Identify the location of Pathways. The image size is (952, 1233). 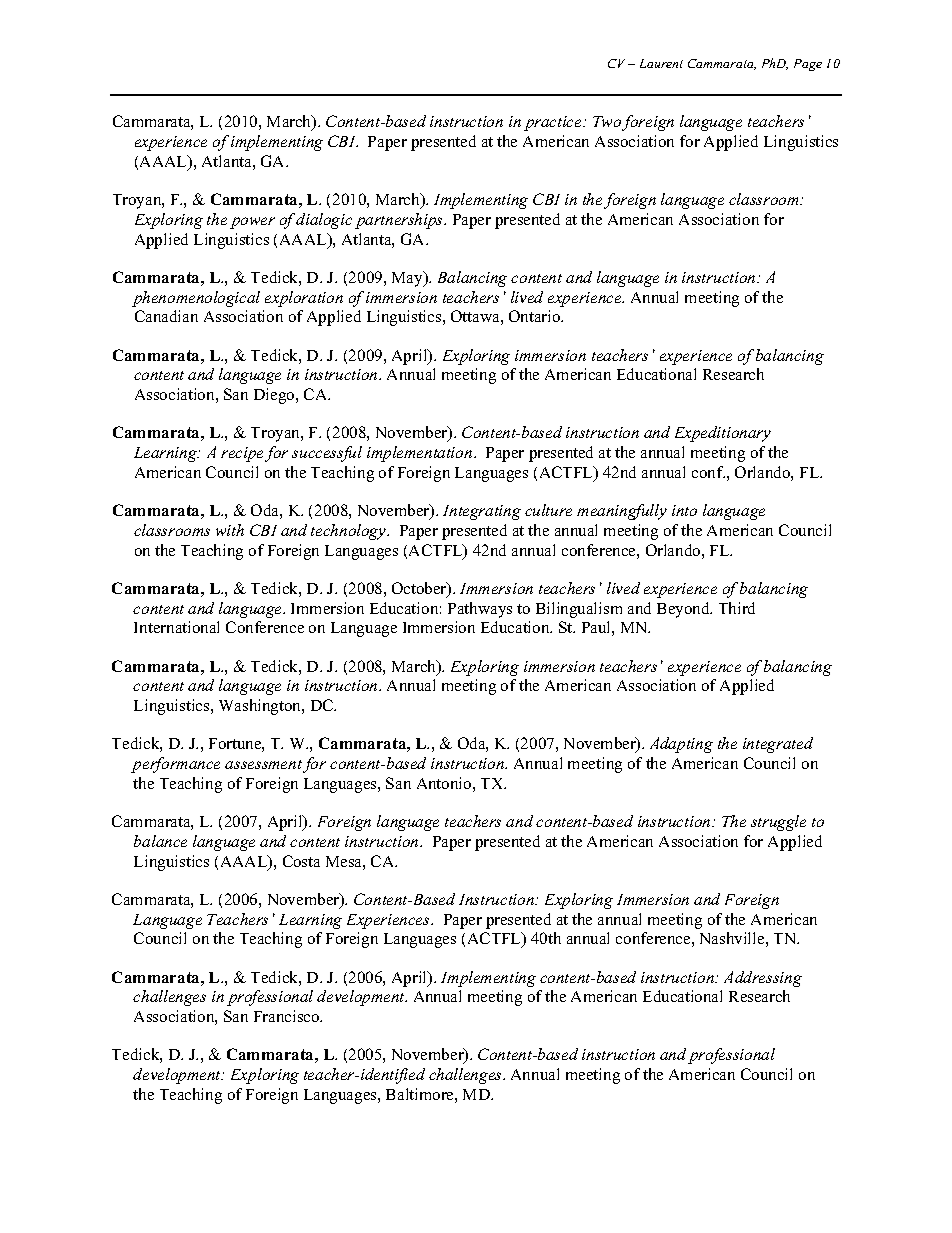
(480, 610).
